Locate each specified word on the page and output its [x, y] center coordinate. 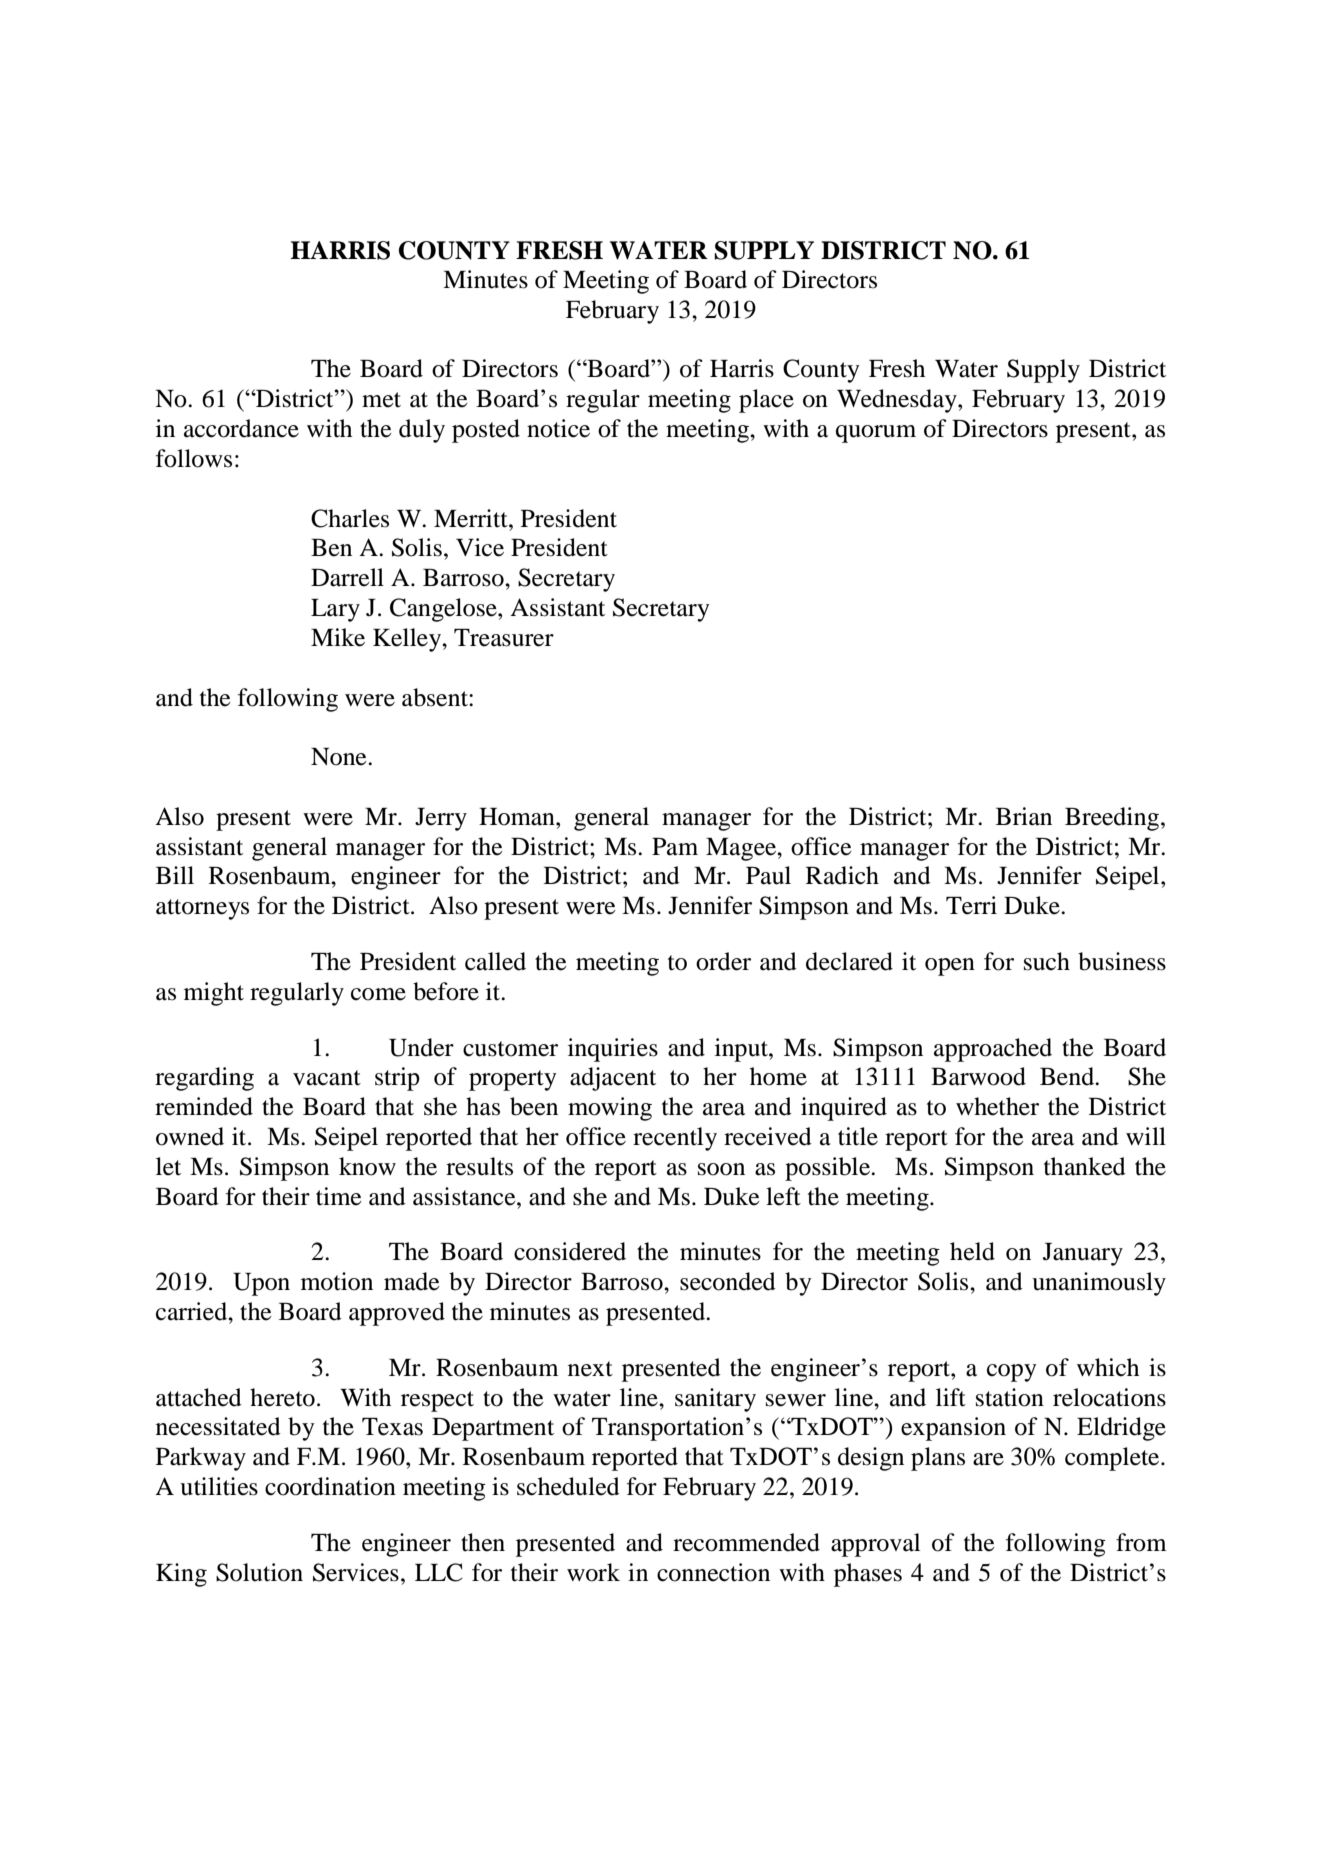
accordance [241, 428]
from [1141, 1542]
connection [713, 1572]
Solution [259, 1572]
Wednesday [898, 401]
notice [558, 428]
